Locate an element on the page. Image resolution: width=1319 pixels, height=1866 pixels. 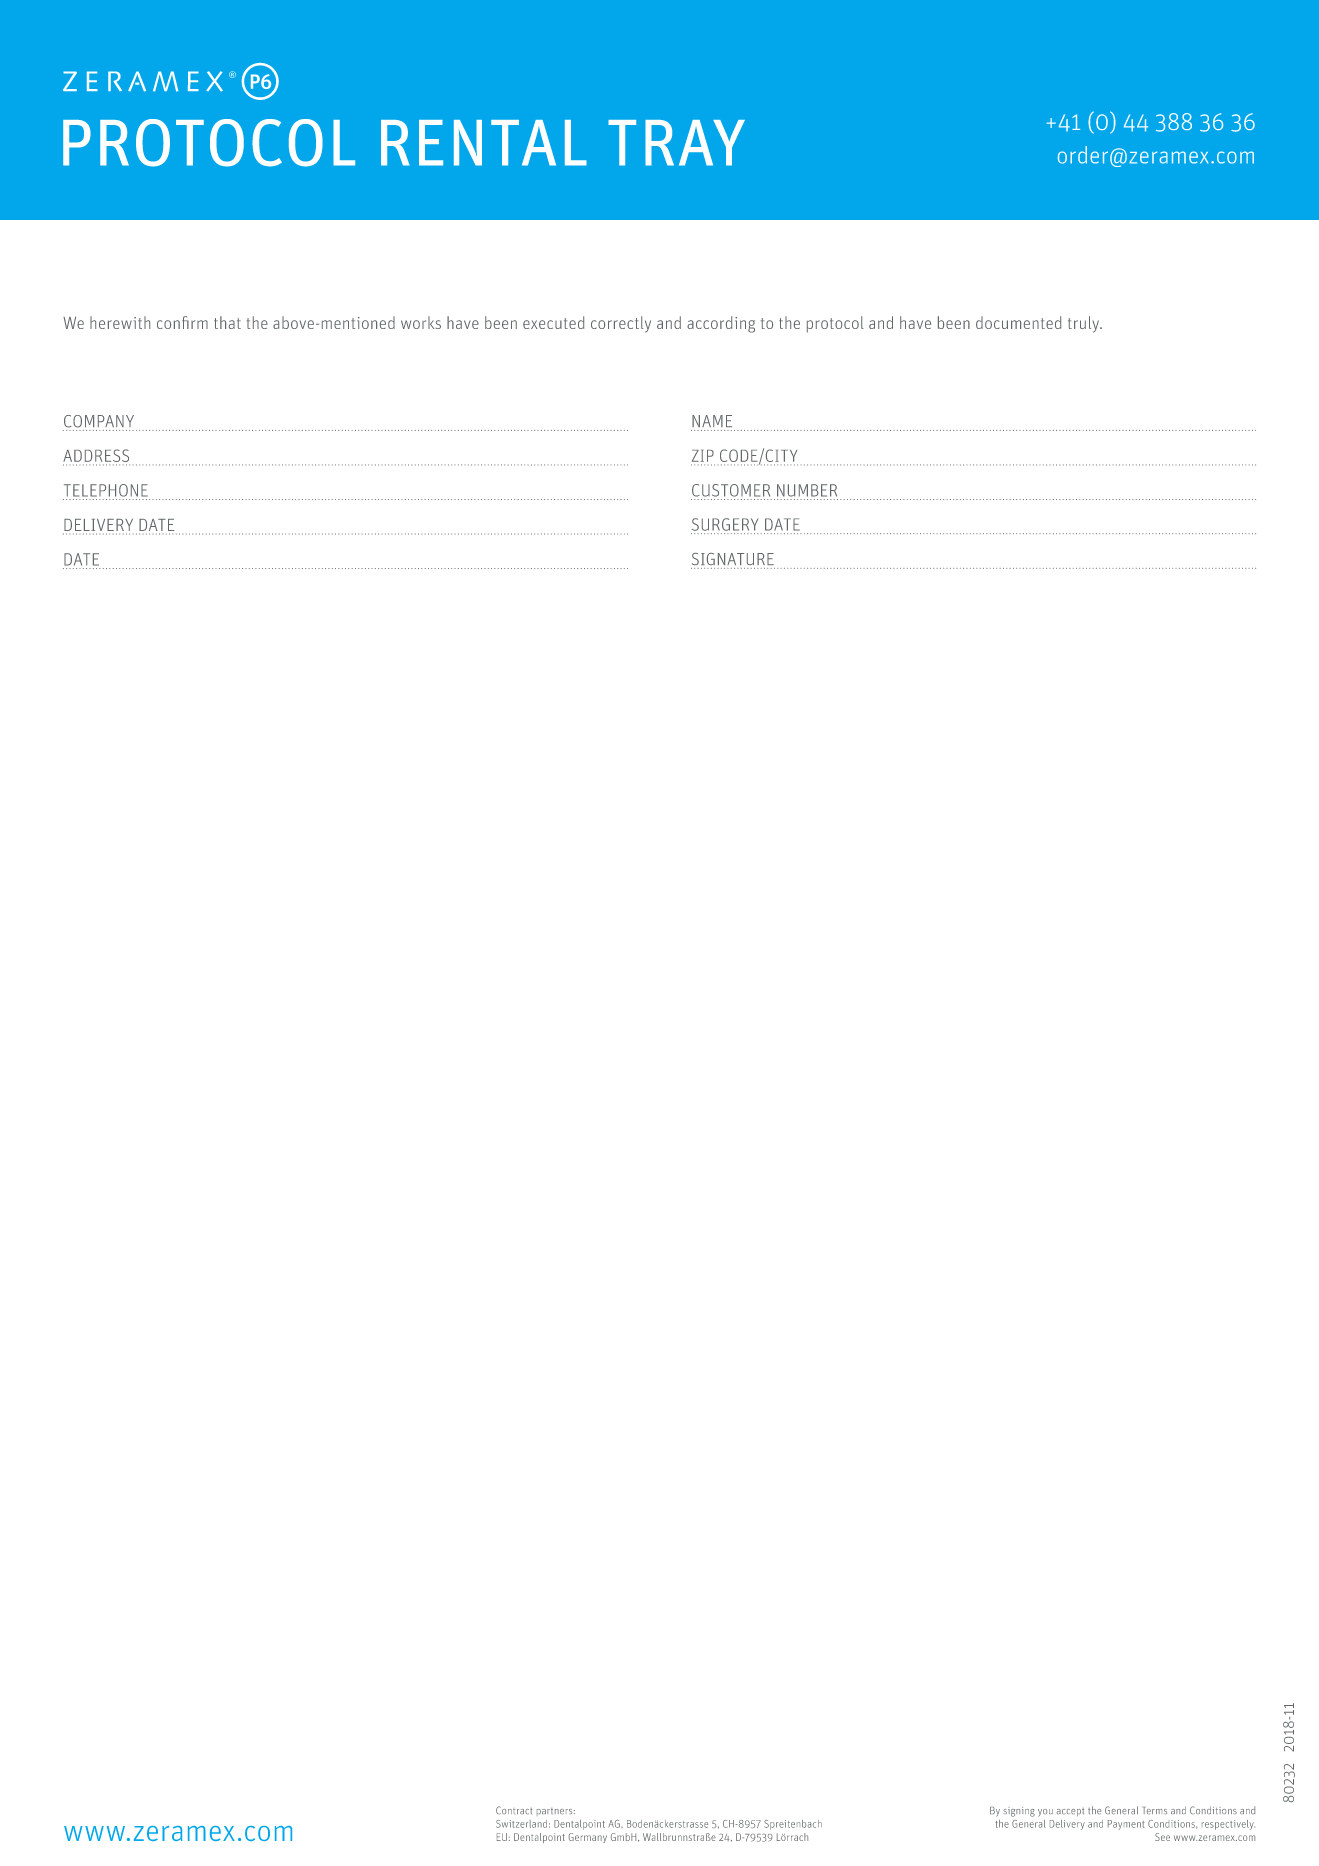
Contract is located at coordinates (514, 1810).
